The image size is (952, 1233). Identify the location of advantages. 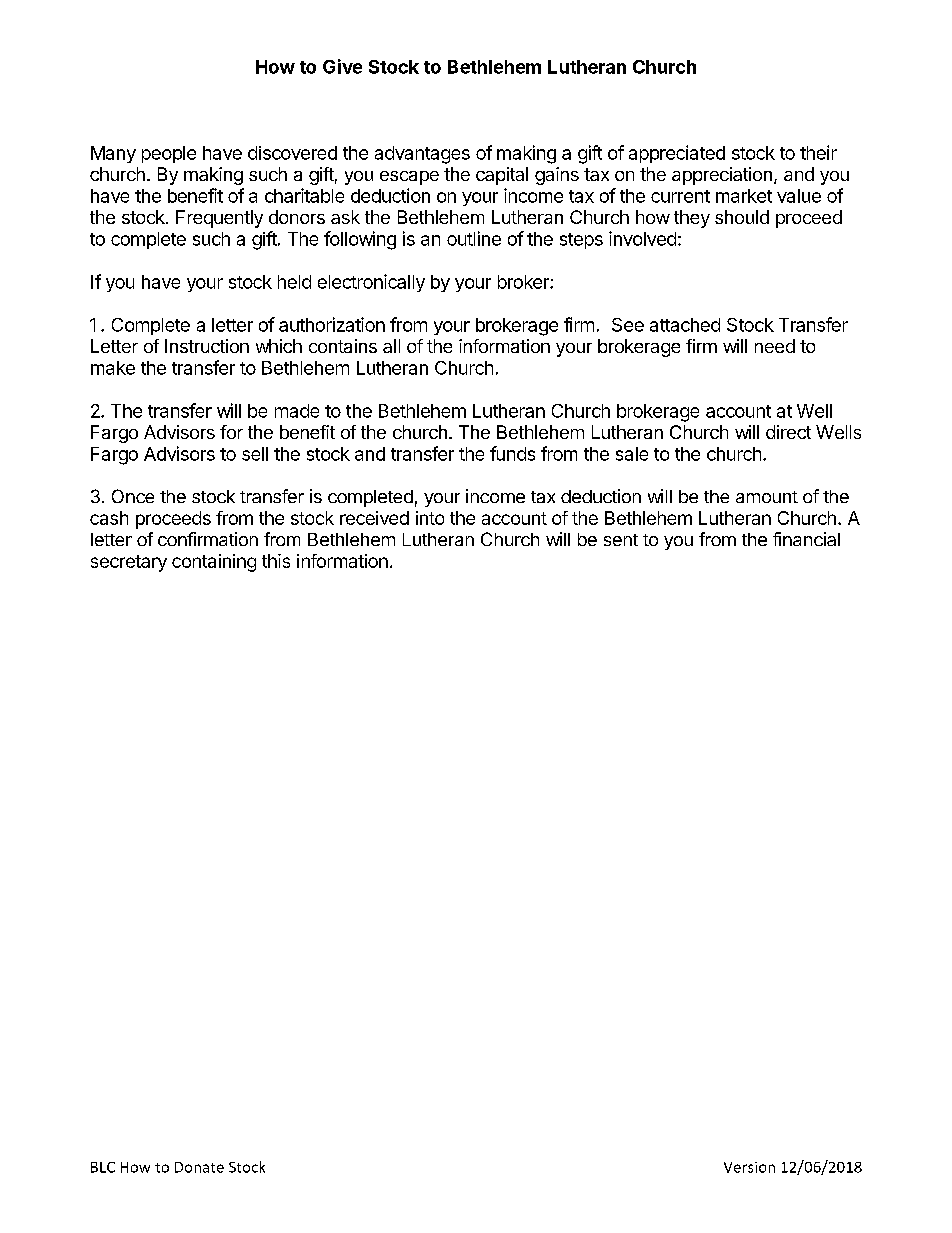
(422, 155).
